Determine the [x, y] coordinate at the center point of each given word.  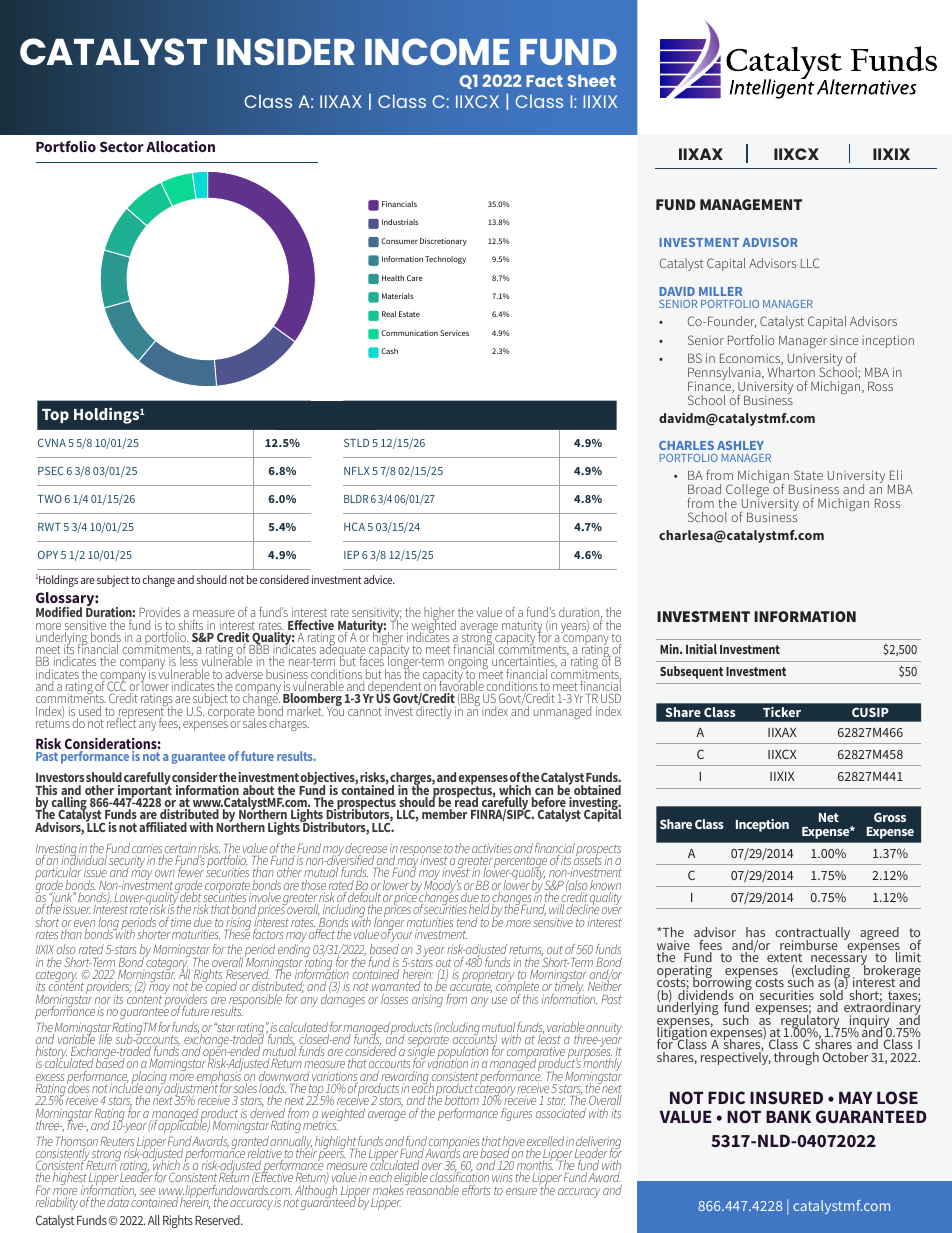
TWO [49, 499]
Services [454, 333]
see [147, 1191]
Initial [701, 649]
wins [502, 1177]
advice [379, 579]
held [479, 909]
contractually [812, 935]
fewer [191, 872]
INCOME [437, 51]
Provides [159, 612]
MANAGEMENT [751, 204]
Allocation [180, 146]
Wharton [791, 372]
